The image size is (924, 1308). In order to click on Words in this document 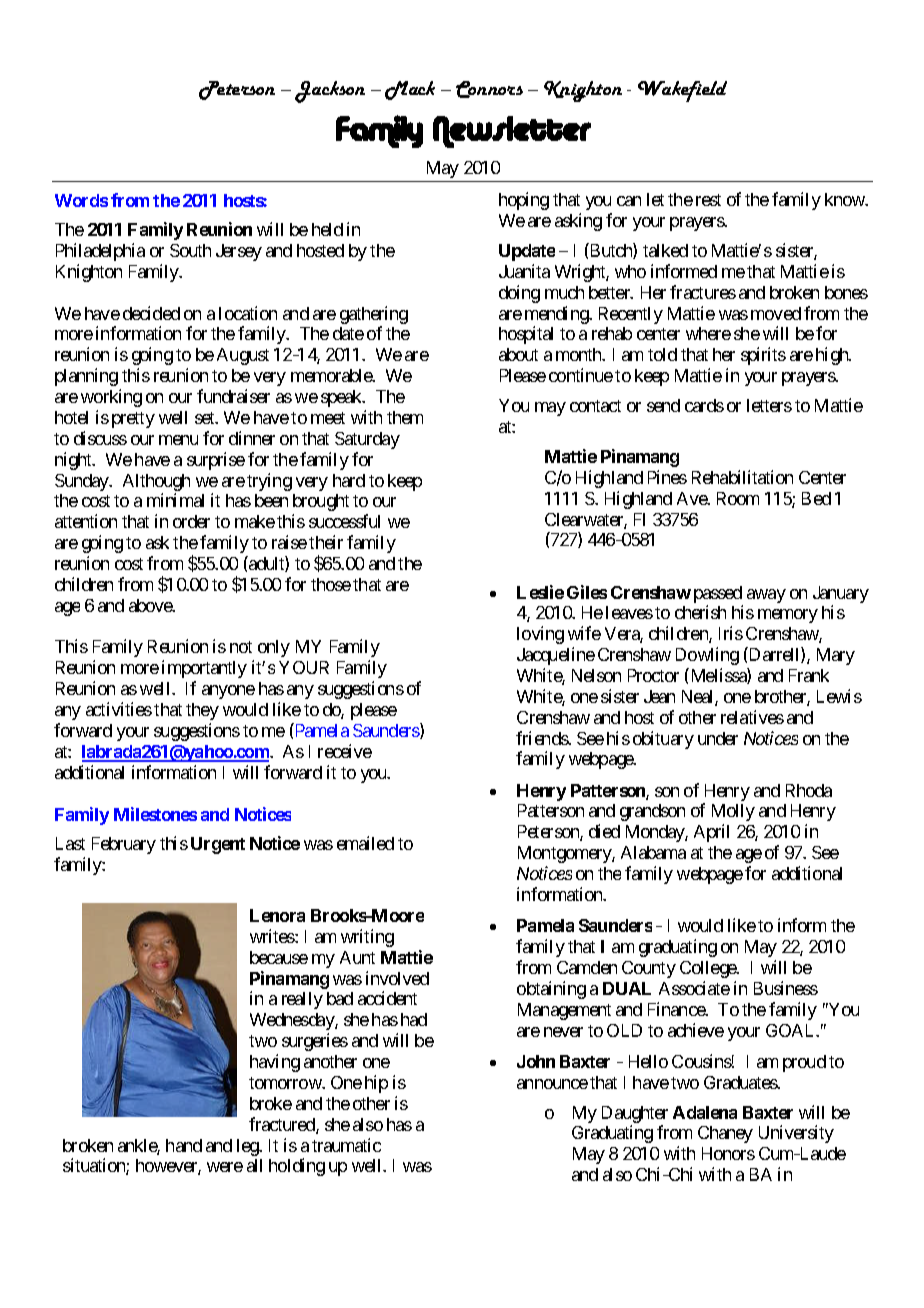, I will do `click(81, 200)`.
